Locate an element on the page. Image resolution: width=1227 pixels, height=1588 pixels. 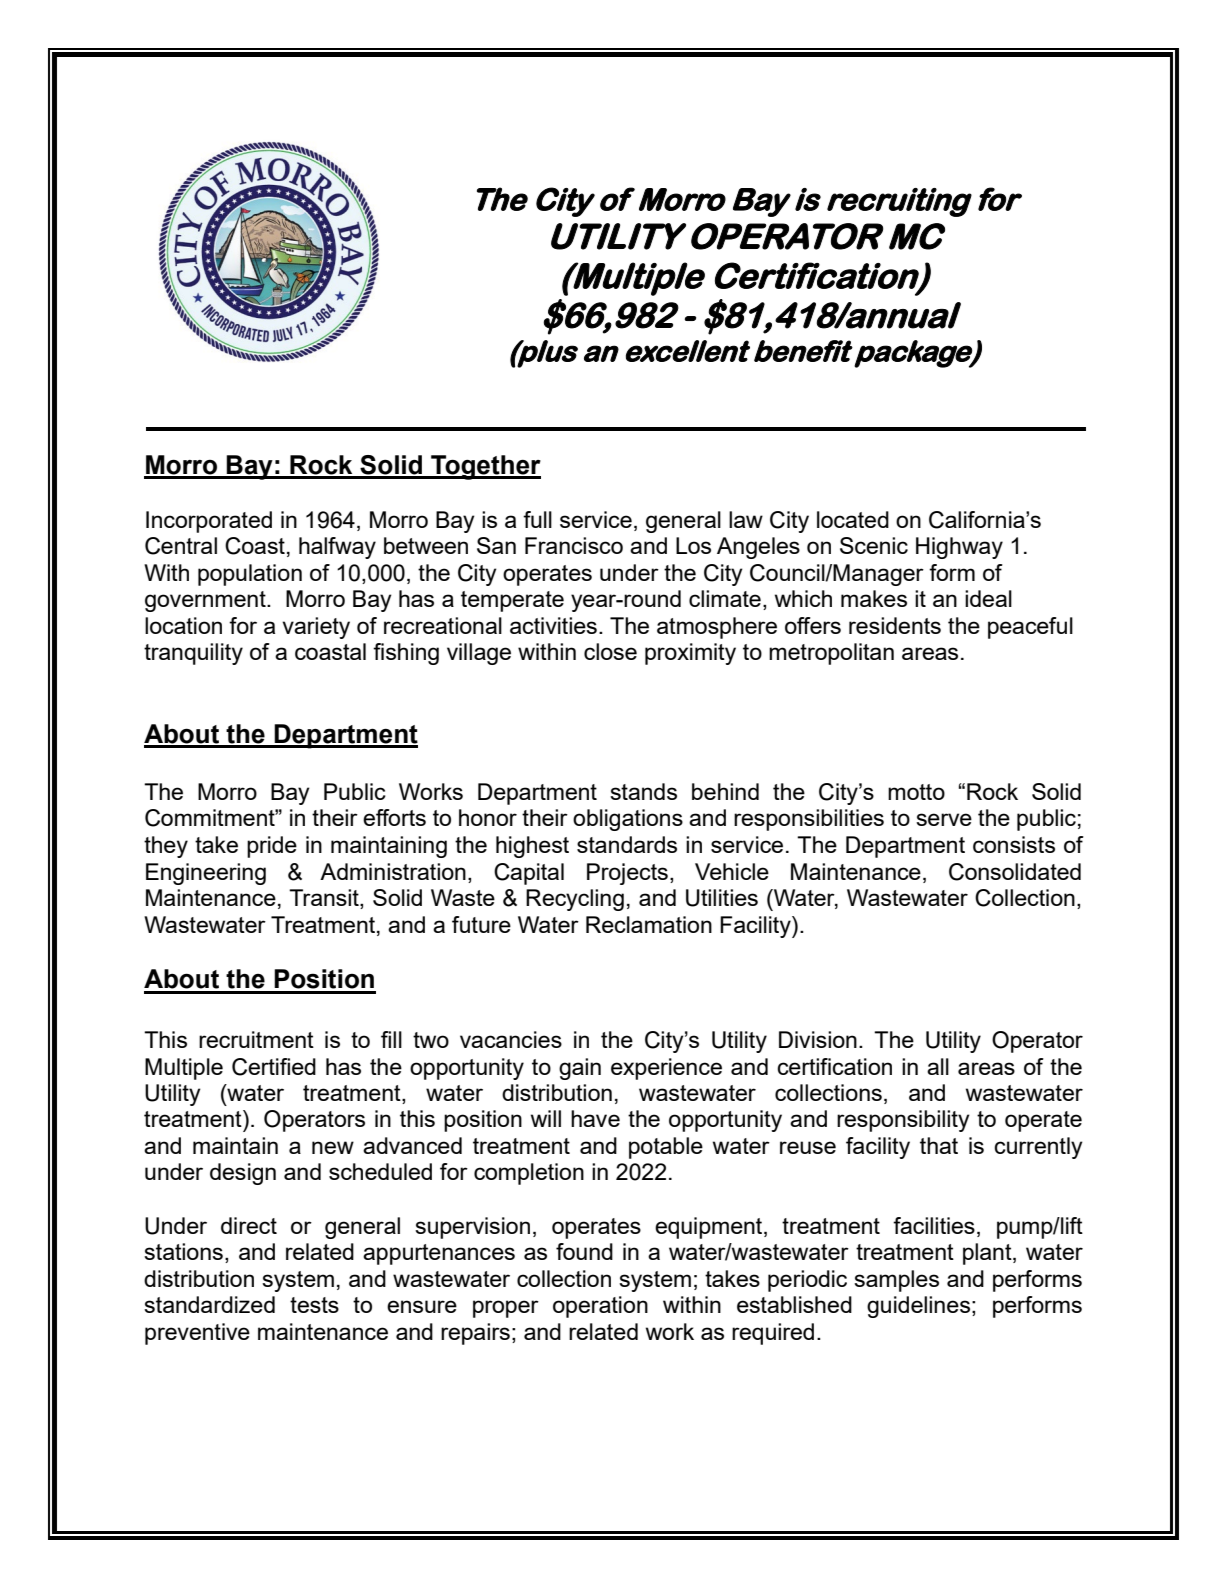
motto is located at coordinates (916, 792).
